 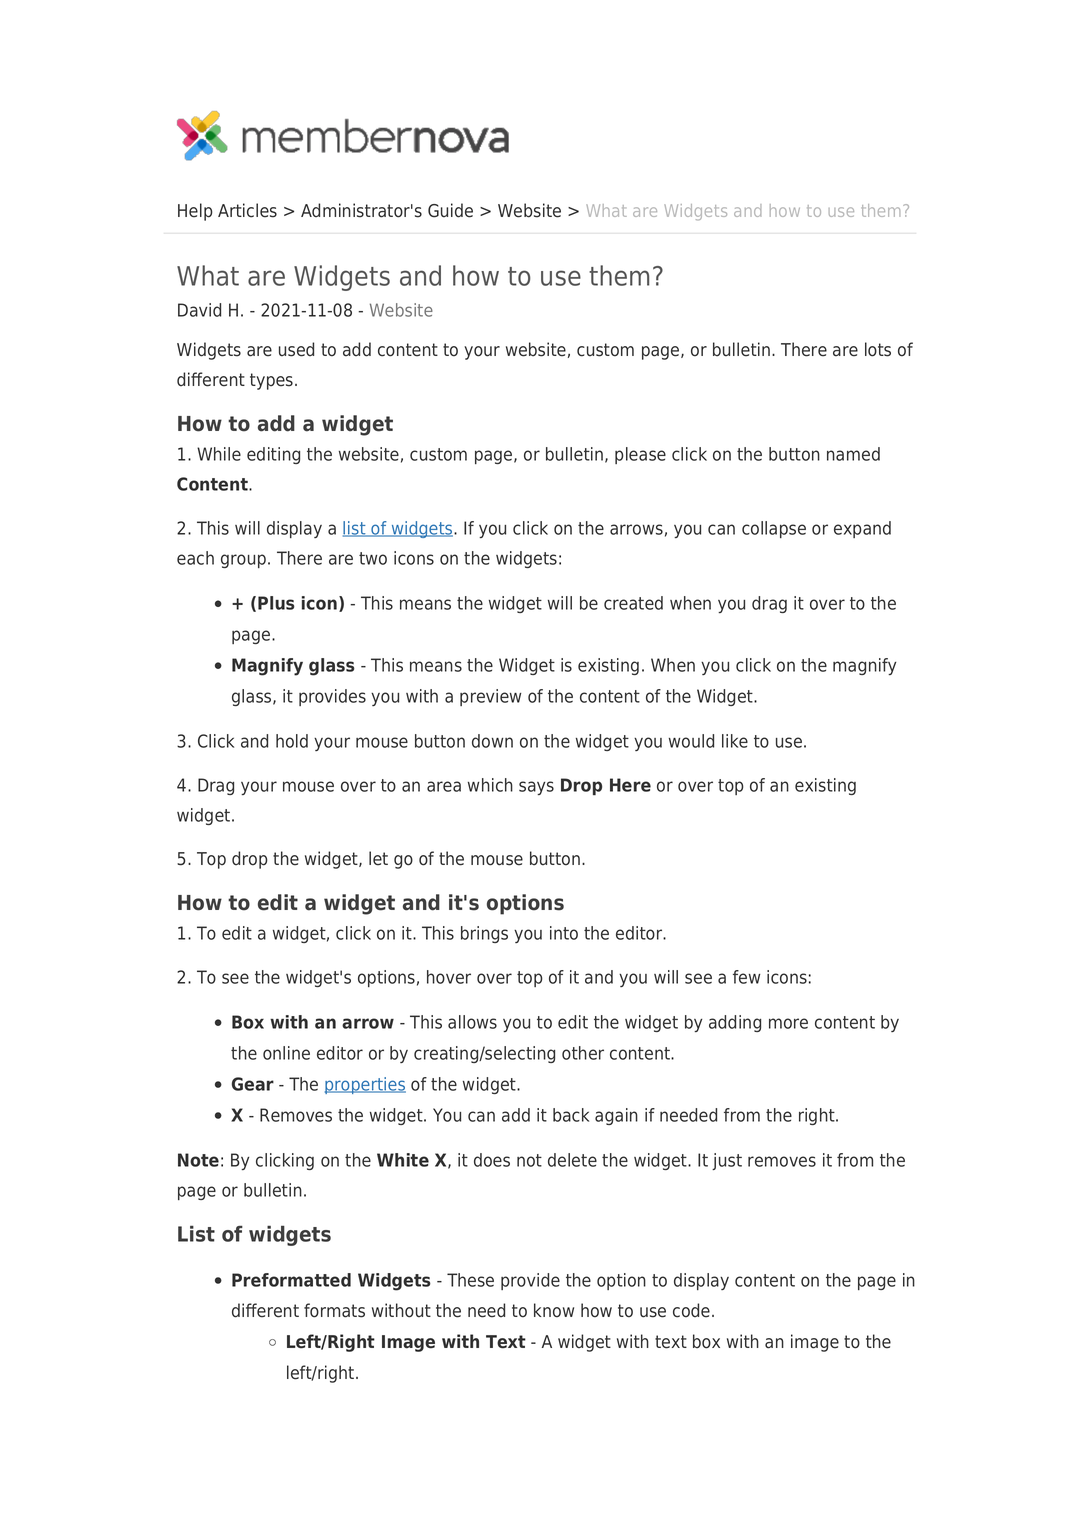 What do you see at coordinates (292, 741) in the screenshot?
I see `hold` at bounding box center [292, 741].
